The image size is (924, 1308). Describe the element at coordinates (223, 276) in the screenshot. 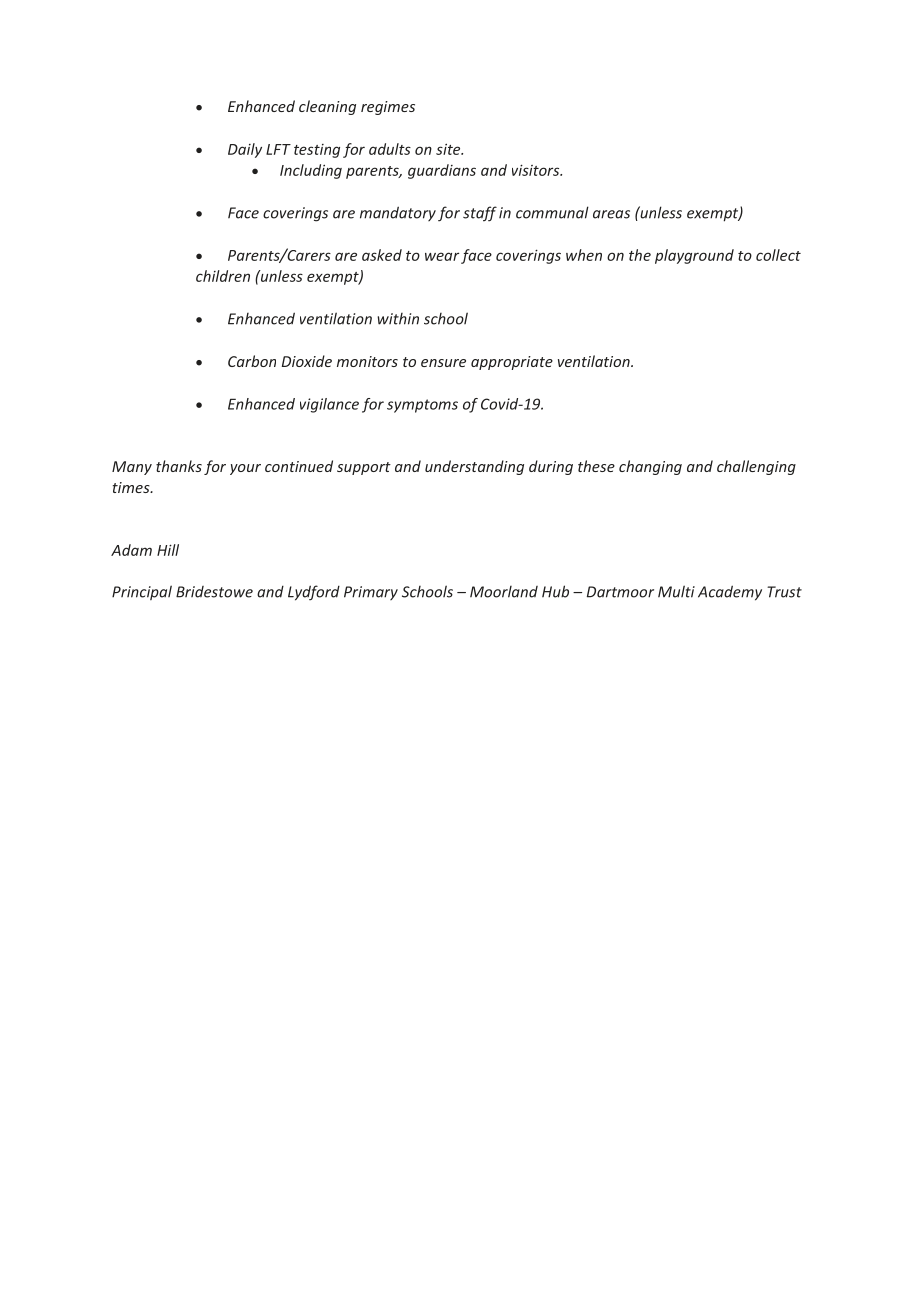

I see `children` at that location.
